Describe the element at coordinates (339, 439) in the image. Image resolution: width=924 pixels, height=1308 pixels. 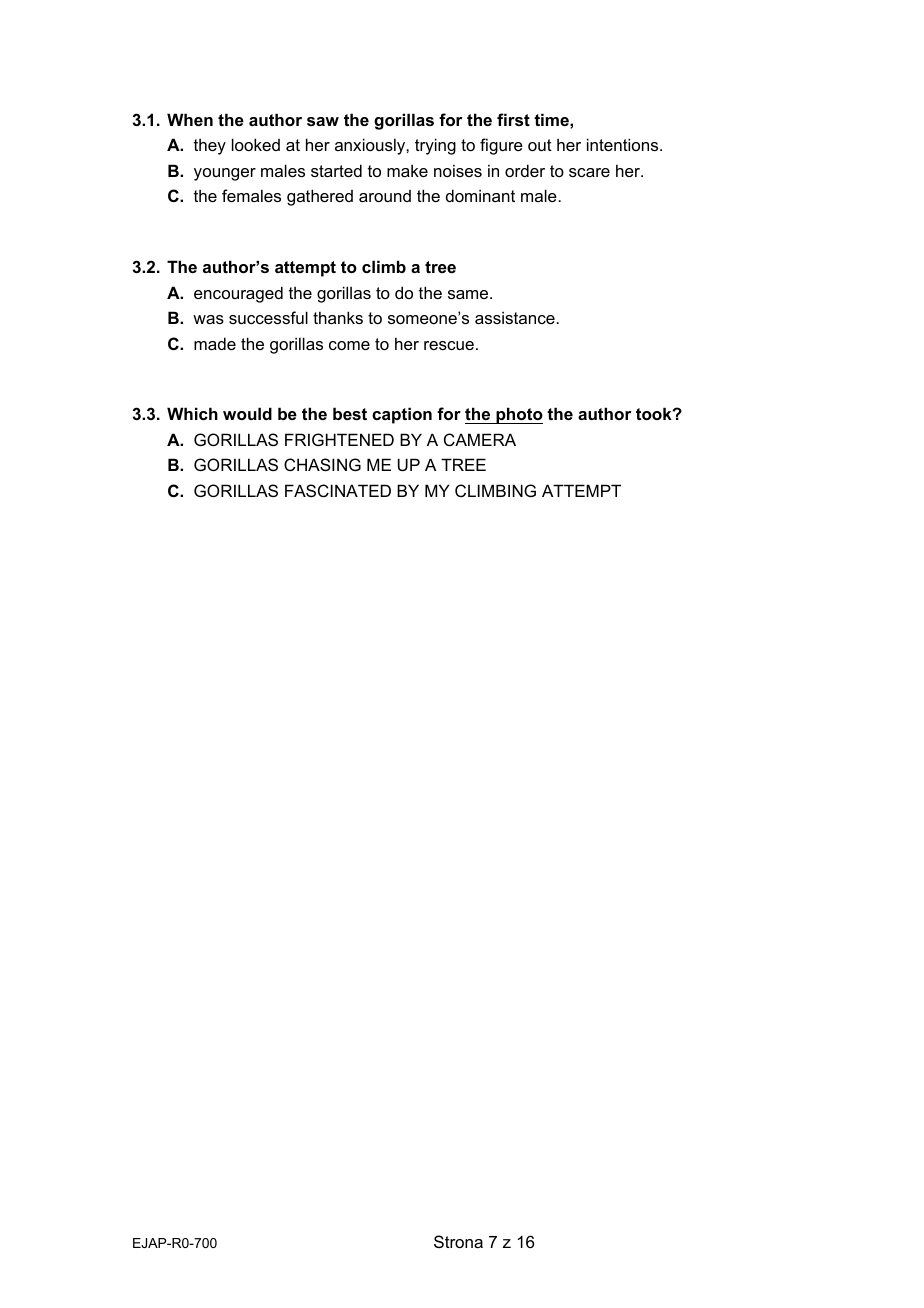
I see `FRIGHTENED` at that location.
